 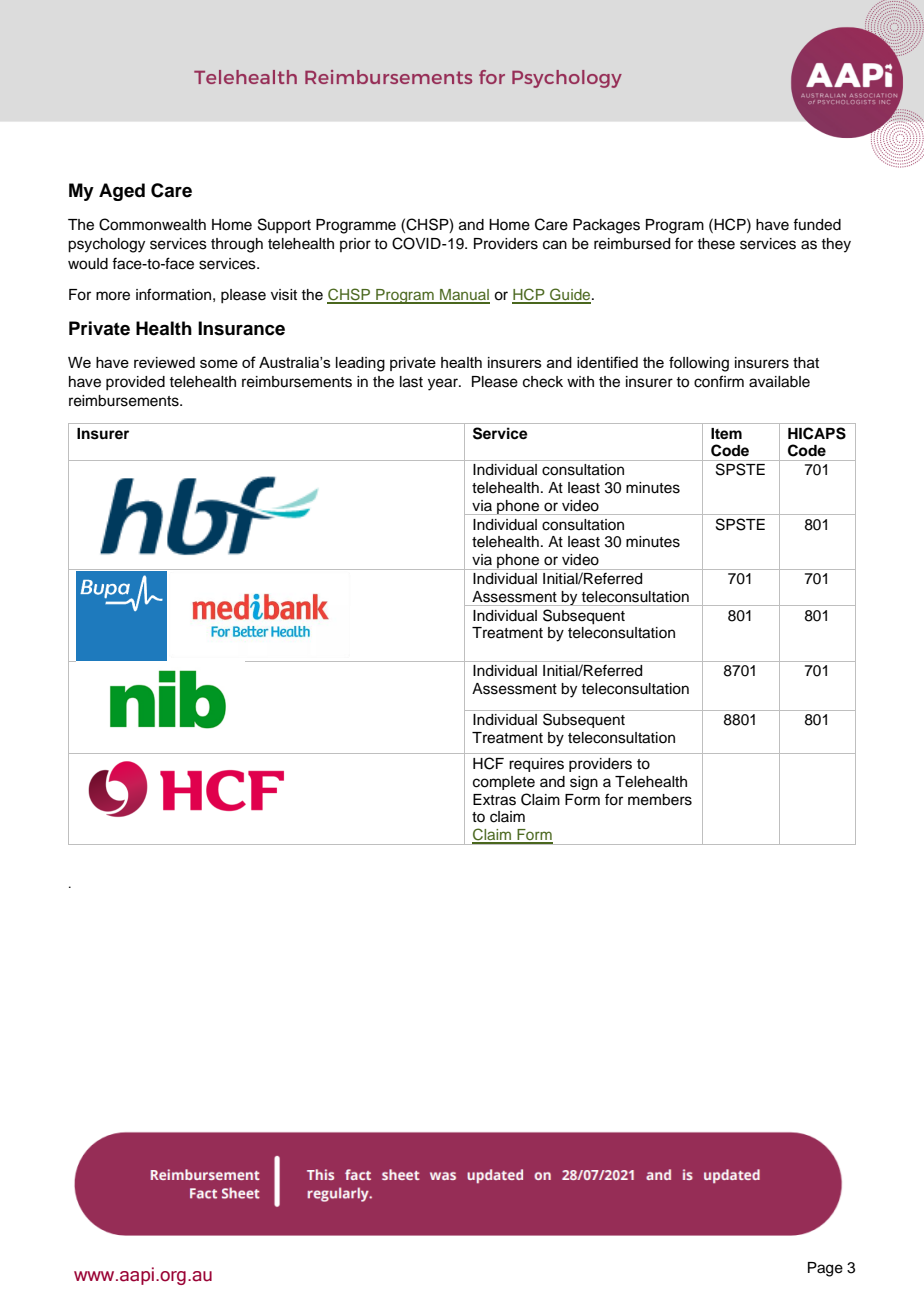 What do you see at coordinates (494, 800) in the screenshot?
I see `Extras` at bounding box center [494, 800].
